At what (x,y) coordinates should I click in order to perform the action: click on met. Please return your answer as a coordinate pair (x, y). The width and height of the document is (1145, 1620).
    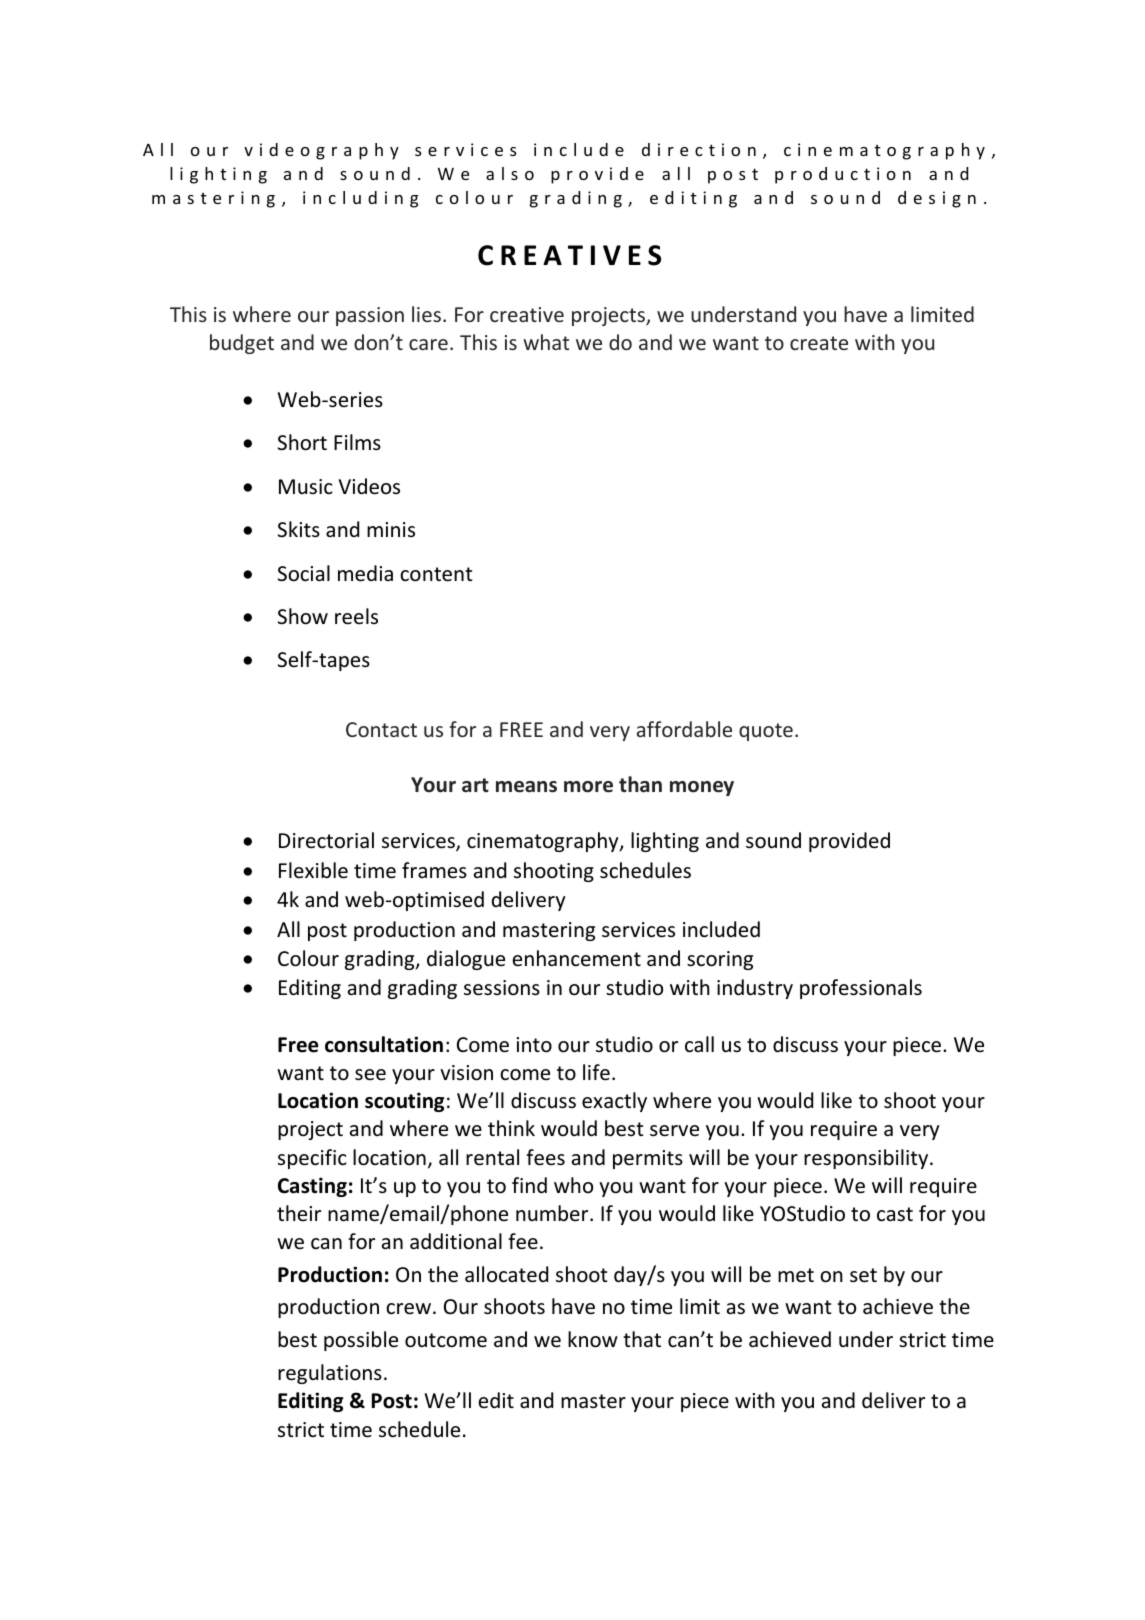
    Looking at the image, I should click on (796, 1275).
